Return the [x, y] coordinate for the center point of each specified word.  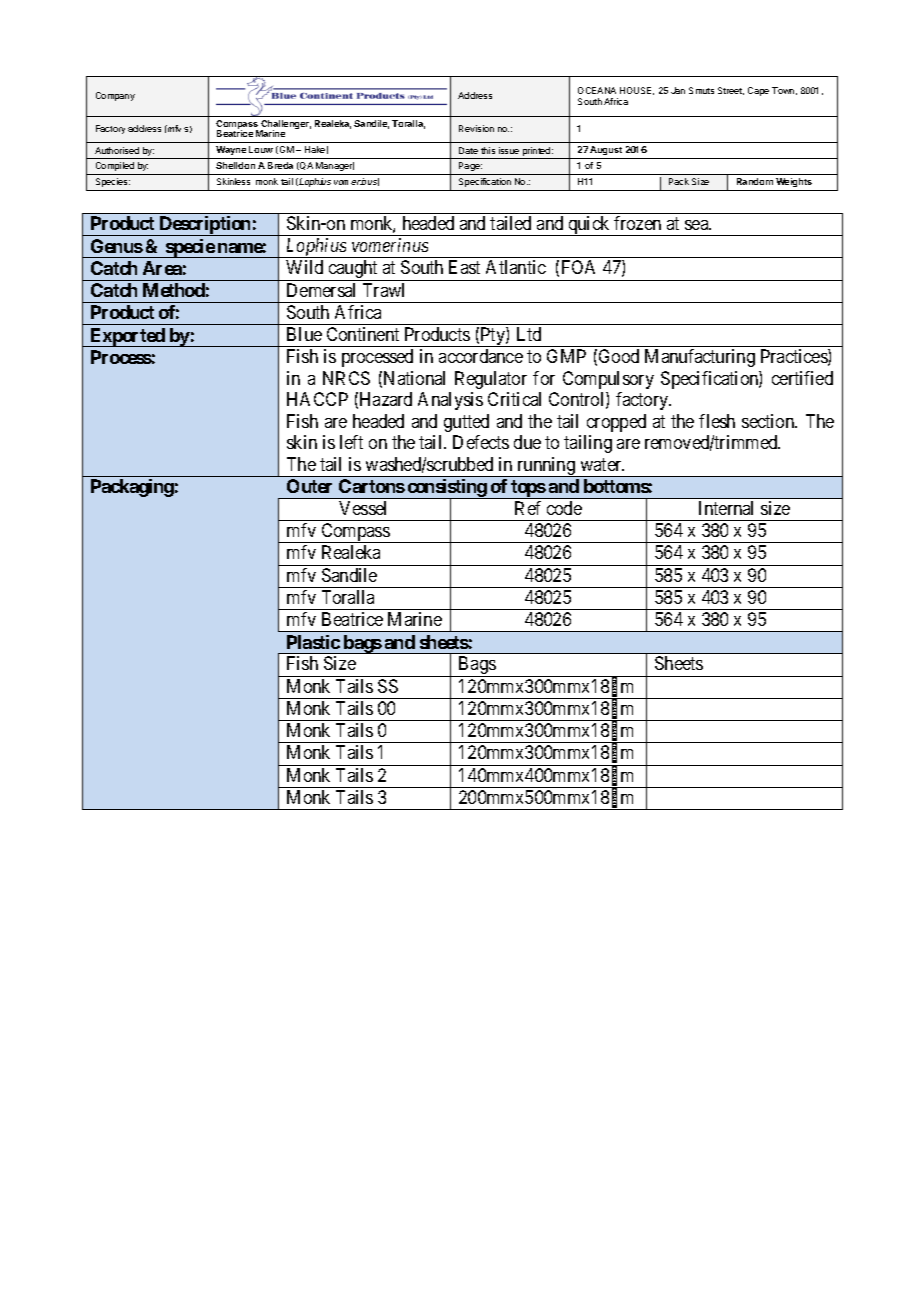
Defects [481, 442]
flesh [717, 421]
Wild [304, 267]
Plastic [313, 642]
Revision [476, 128]
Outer [309, 486]
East [464, 267]
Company [115, 96]
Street [731, 91]
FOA [578, 267]
